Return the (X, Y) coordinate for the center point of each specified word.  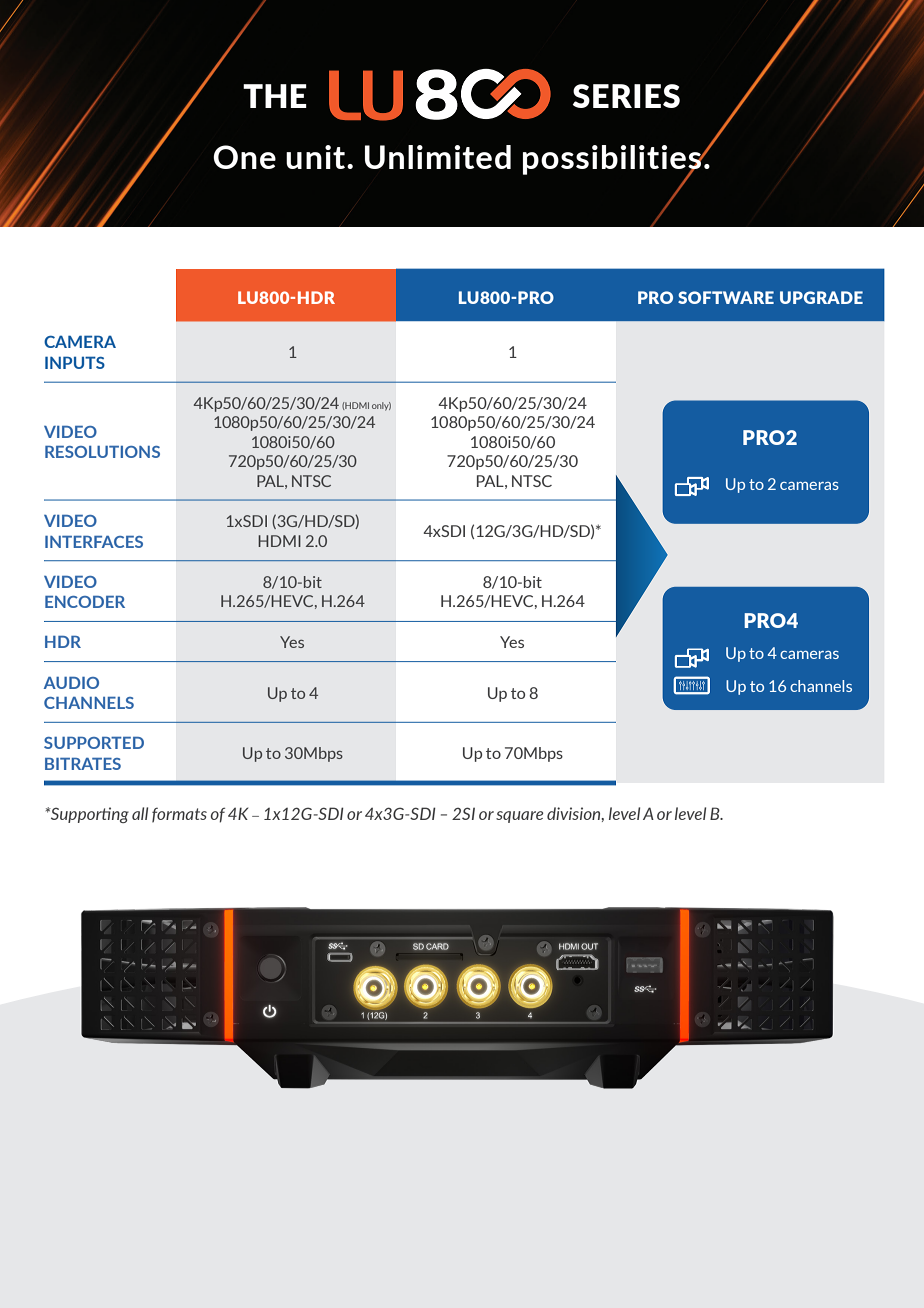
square (519, 817)
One (244, 157)
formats (179, 815)
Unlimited (438, 157)
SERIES (626, 96)
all (140, 813)
